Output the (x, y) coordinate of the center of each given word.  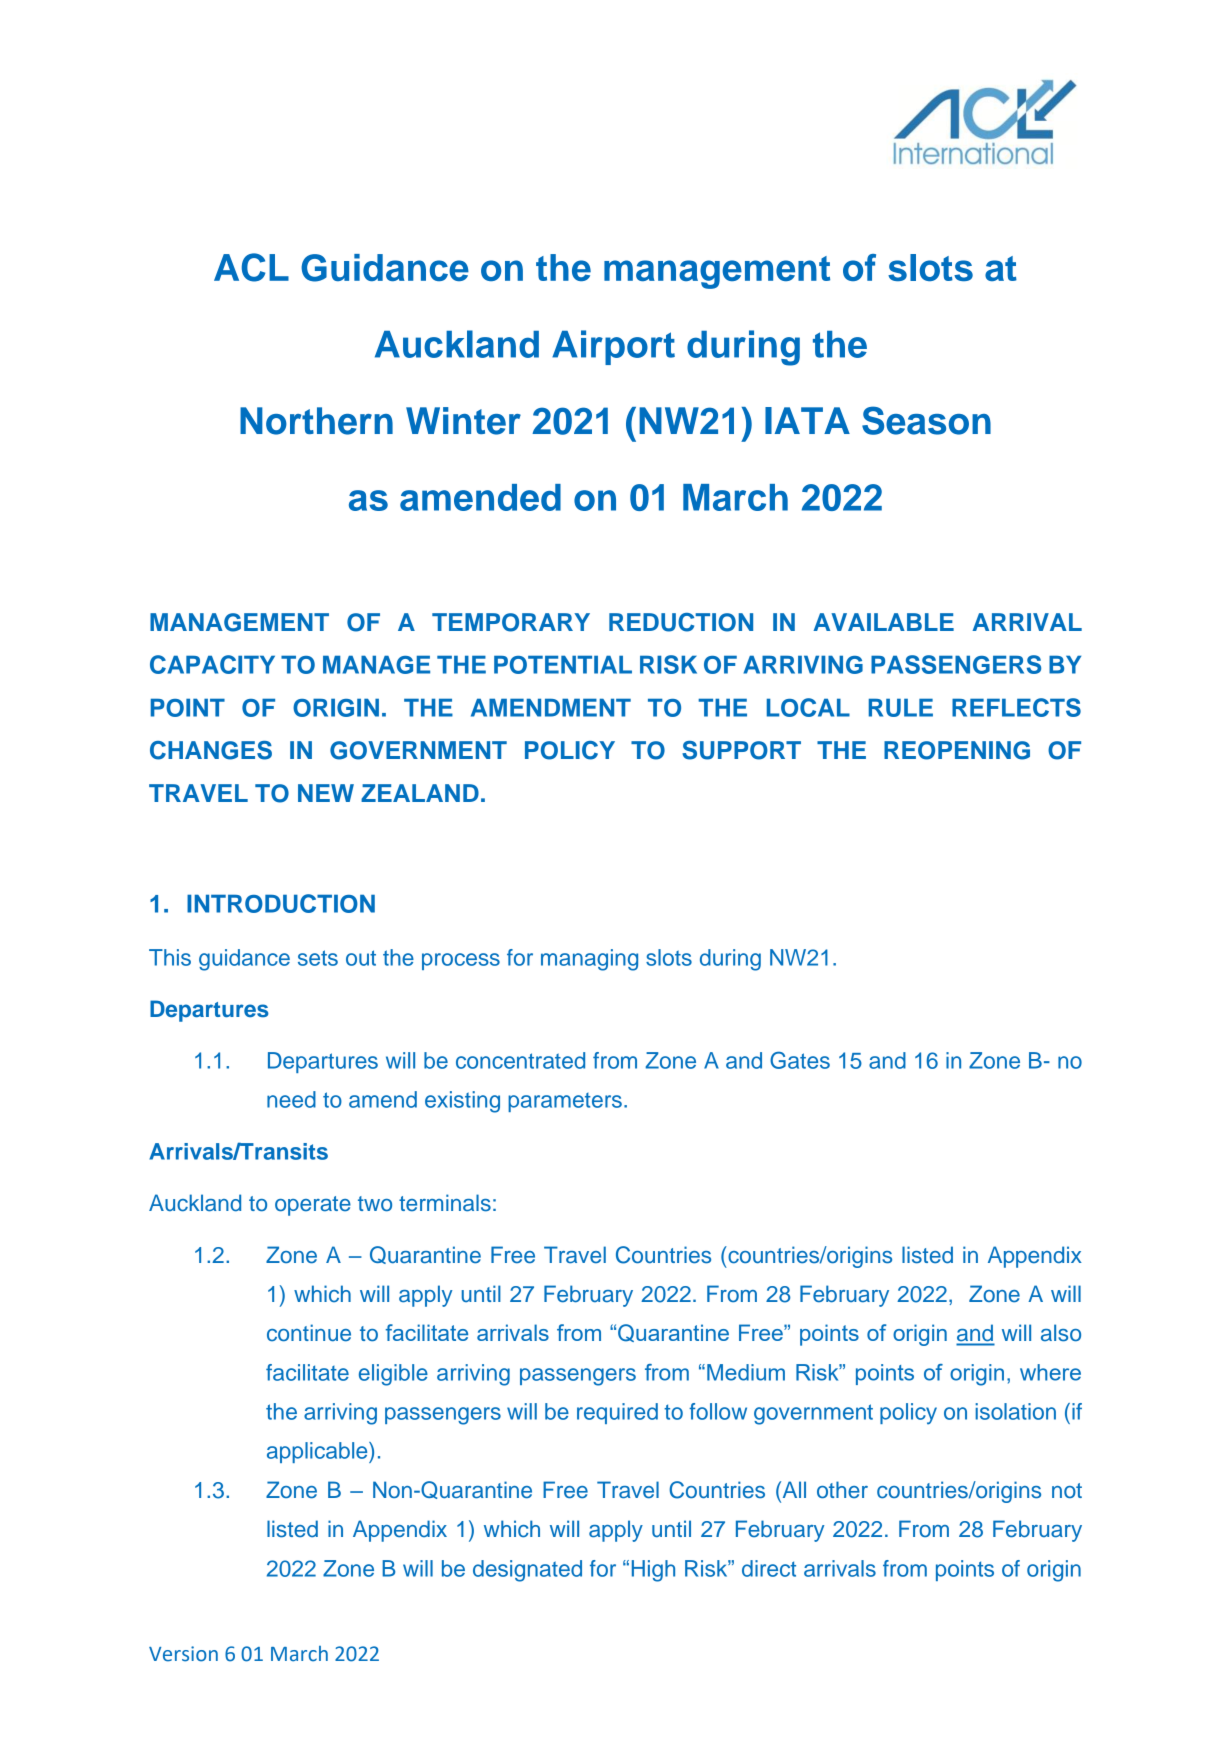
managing (589, 960)
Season (926, 420)
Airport (613, 347)
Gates (800, 1060)
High (653, 1571)
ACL (251, 267)
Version (183, 1654)
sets (318, 958)
